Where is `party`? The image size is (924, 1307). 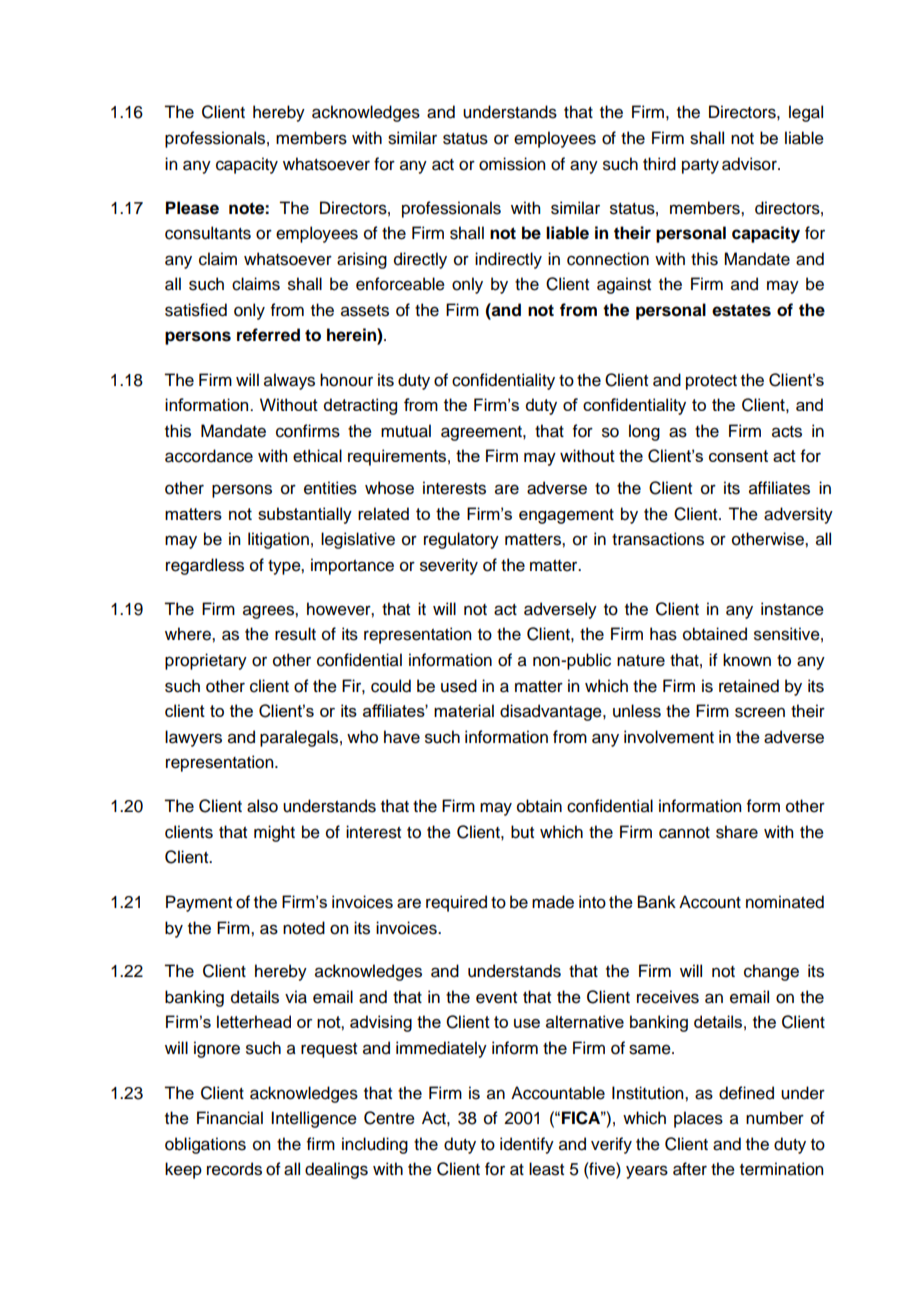 party is located at coordinates (700, 166).
